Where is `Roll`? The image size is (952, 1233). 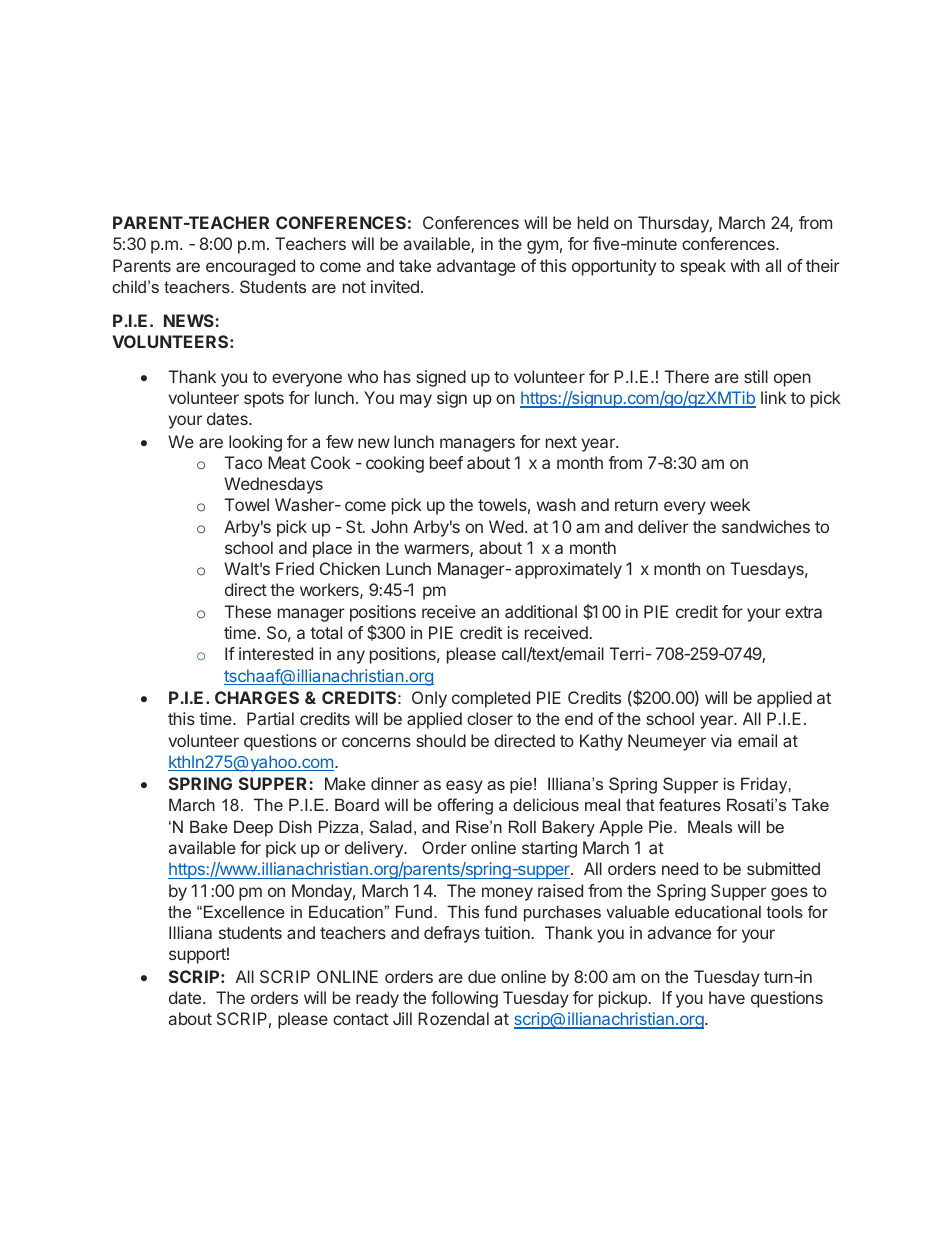
Roll is located at coordinates (522, 826).
